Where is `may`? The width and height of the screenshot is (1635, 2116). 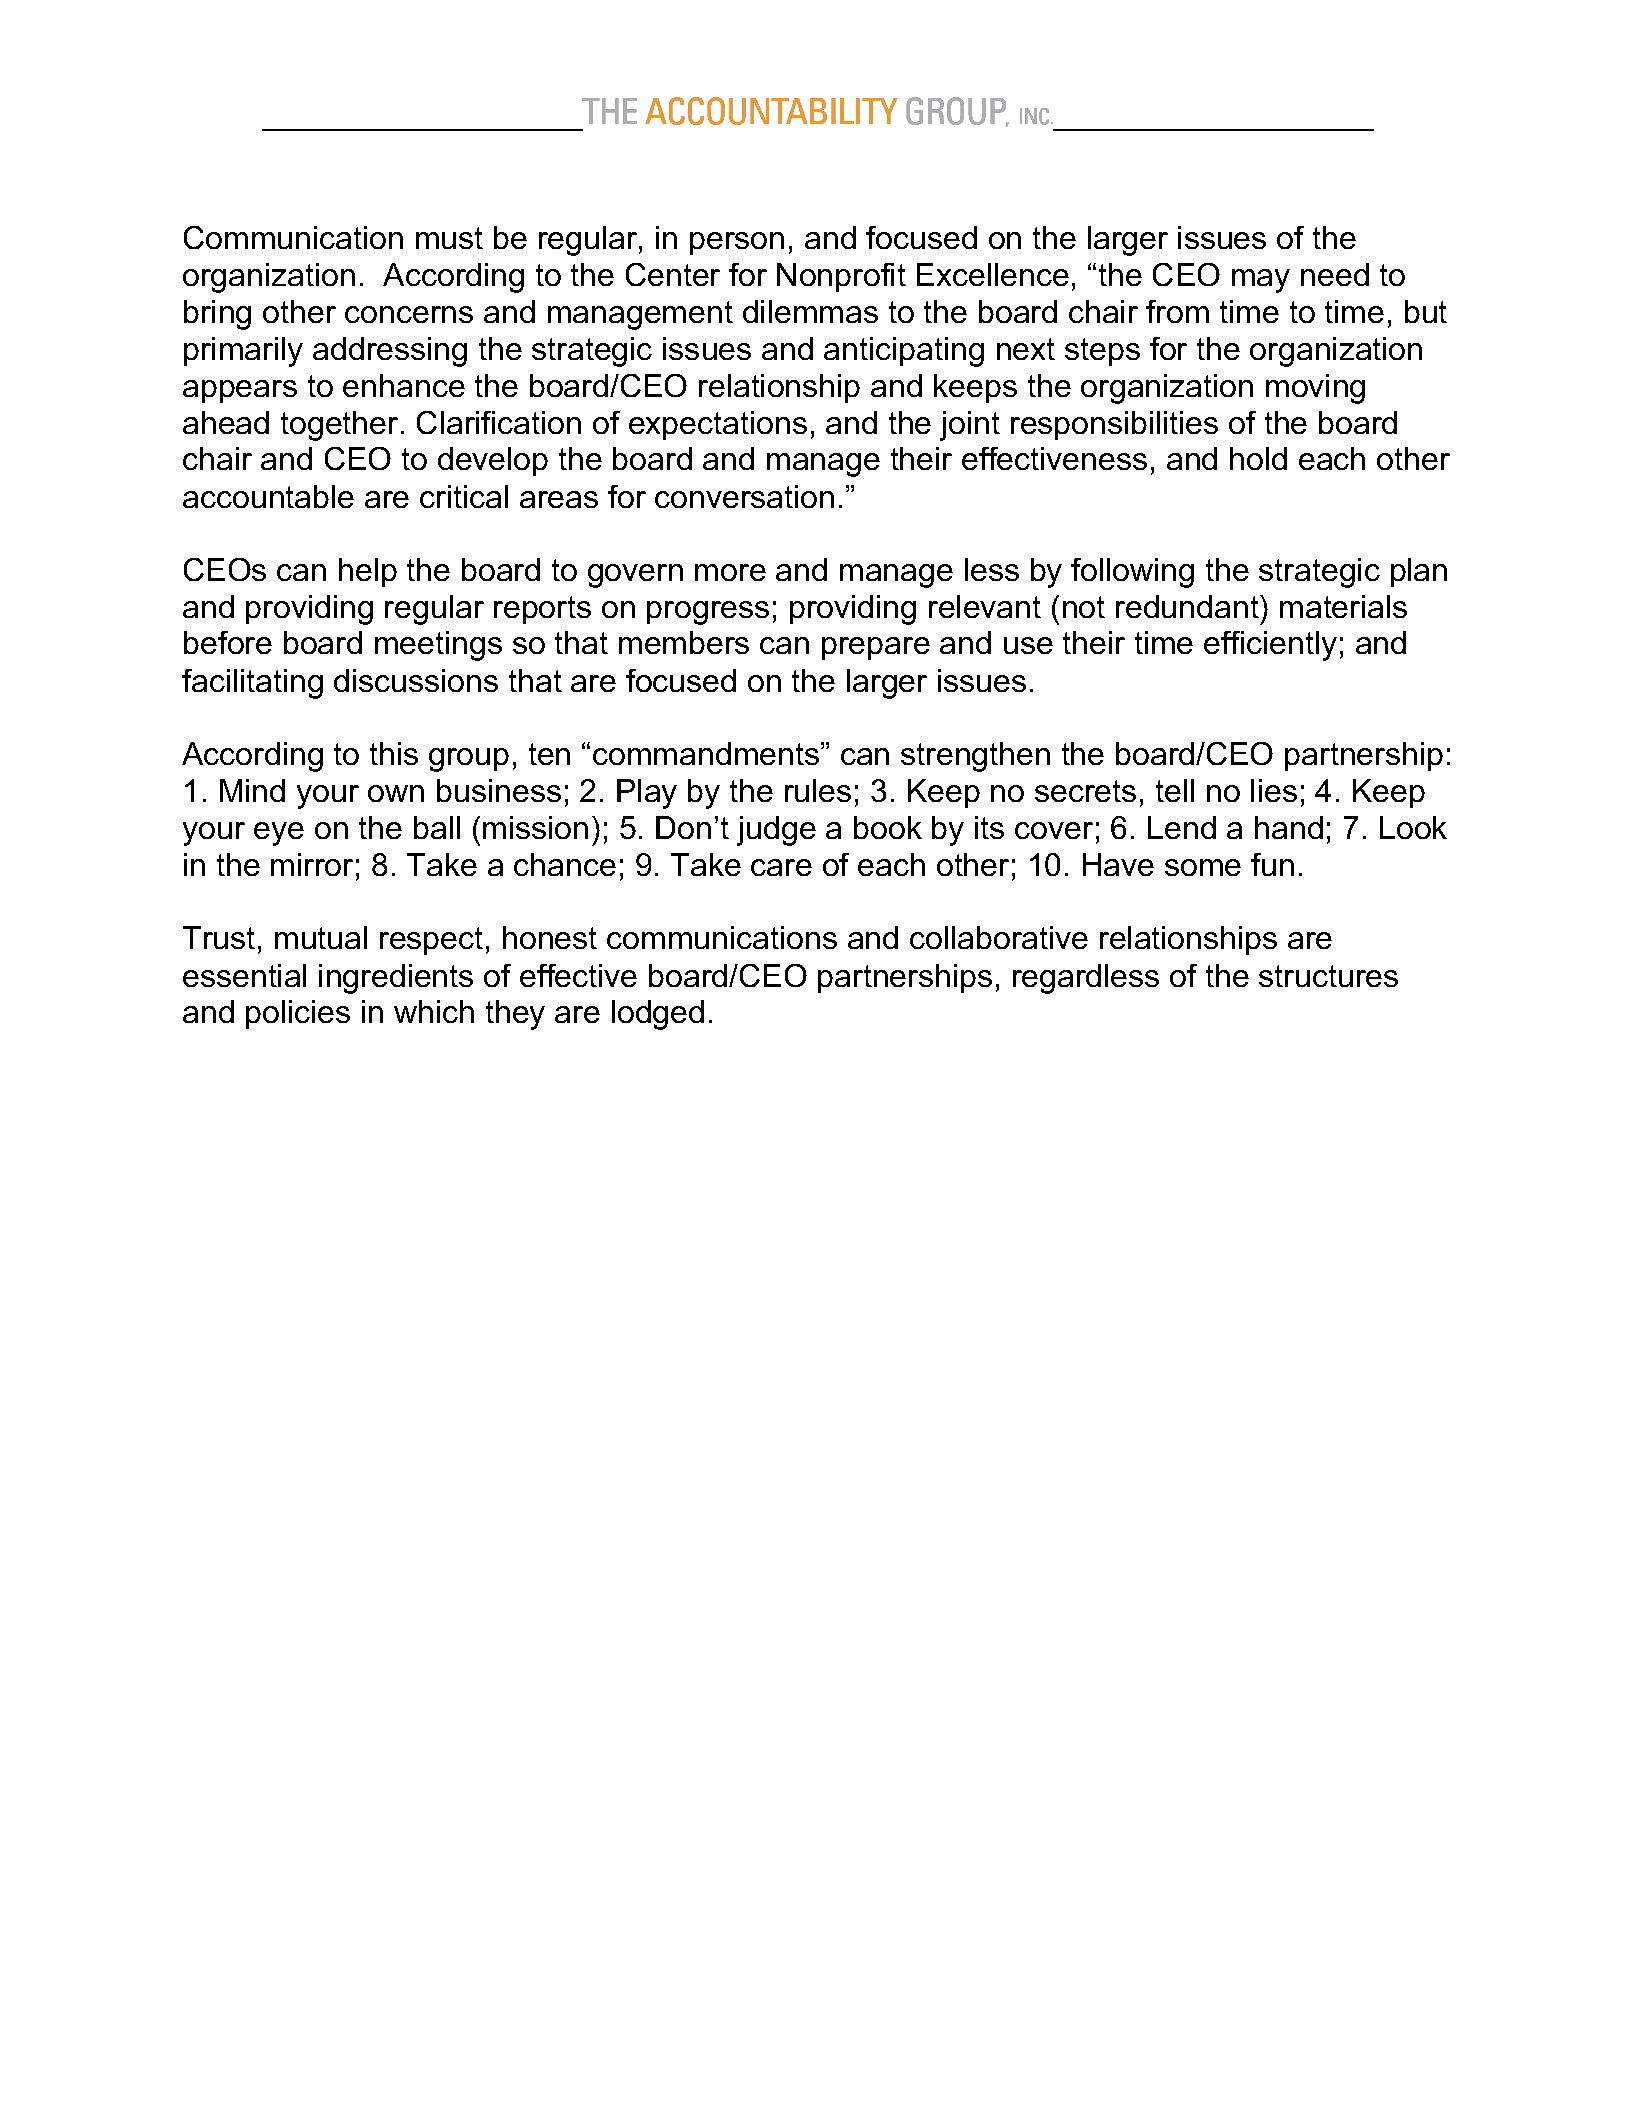 may is located at coordinates (1261, 281).
